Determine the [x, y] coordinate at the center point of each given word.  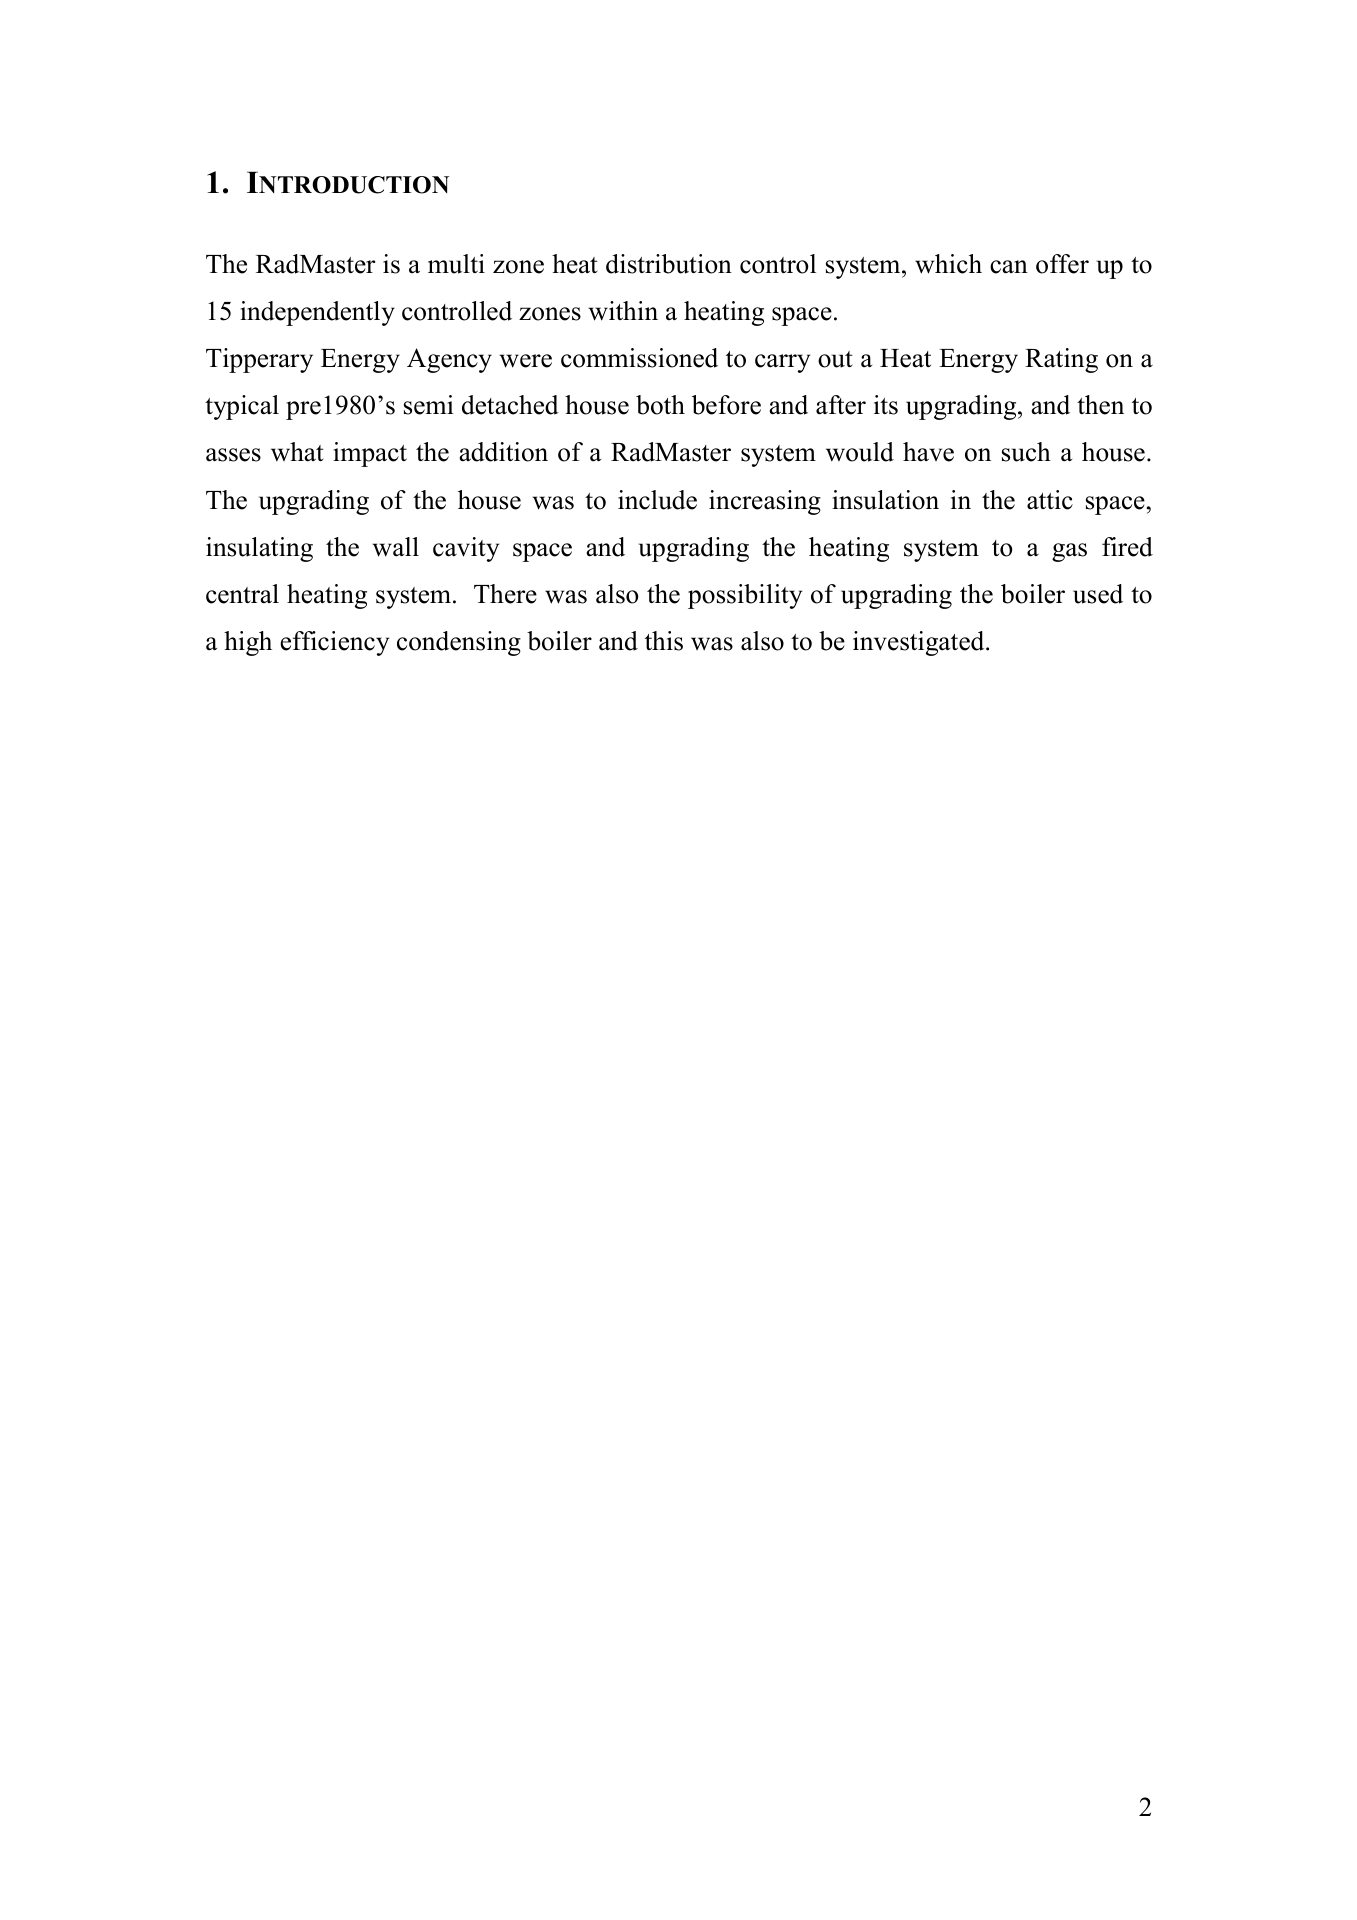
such [1026, 452]
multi [456, 264]
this [664, 641]
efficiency [334, 643]
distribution [669, 264]
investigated [920, 643]
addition [503, 452]
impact [370, 454]
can [1009, 267]
